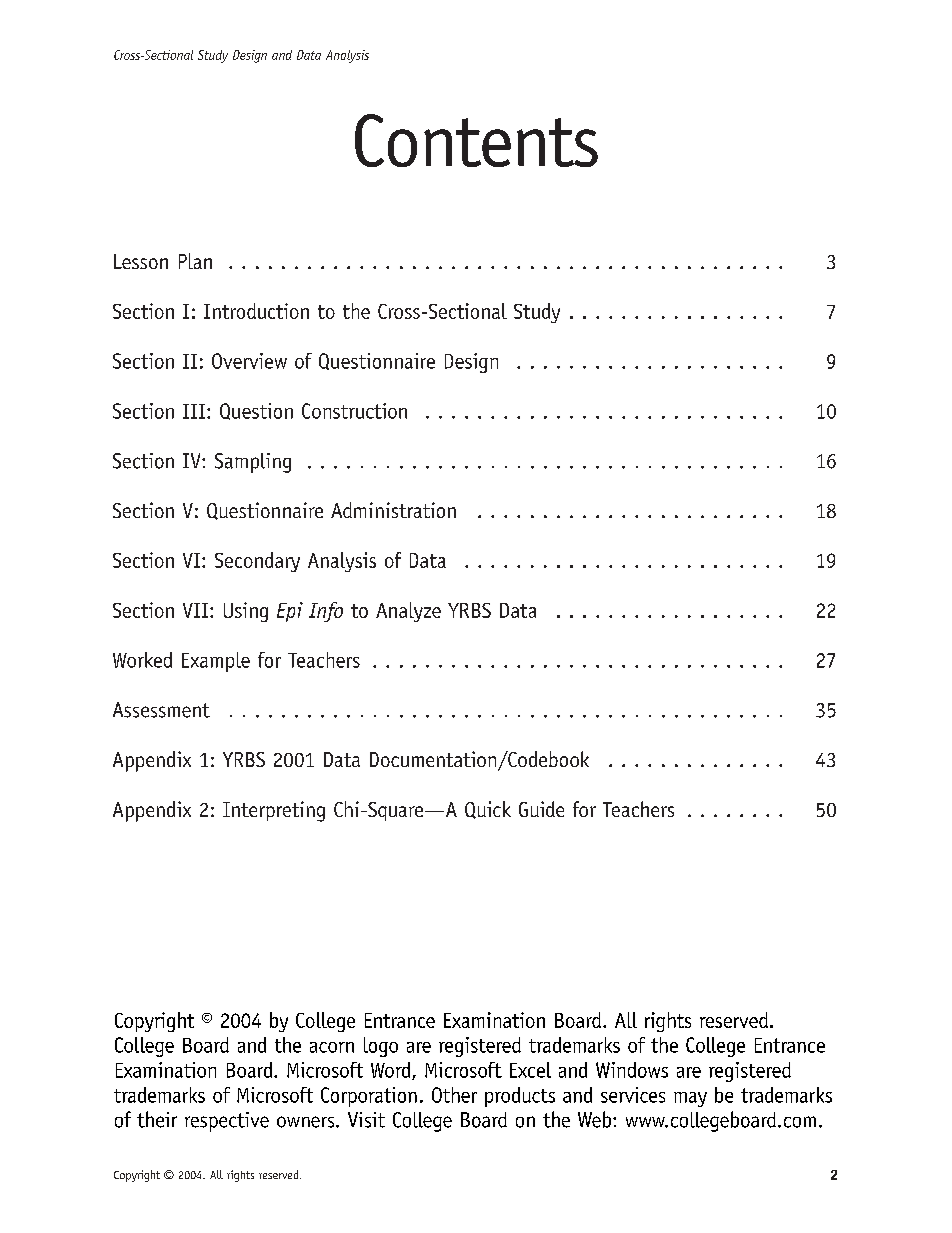 This image has height=1233, width=952. Describe the element at coordinates (354, 411) in the image. I see `Construction` at that location.
